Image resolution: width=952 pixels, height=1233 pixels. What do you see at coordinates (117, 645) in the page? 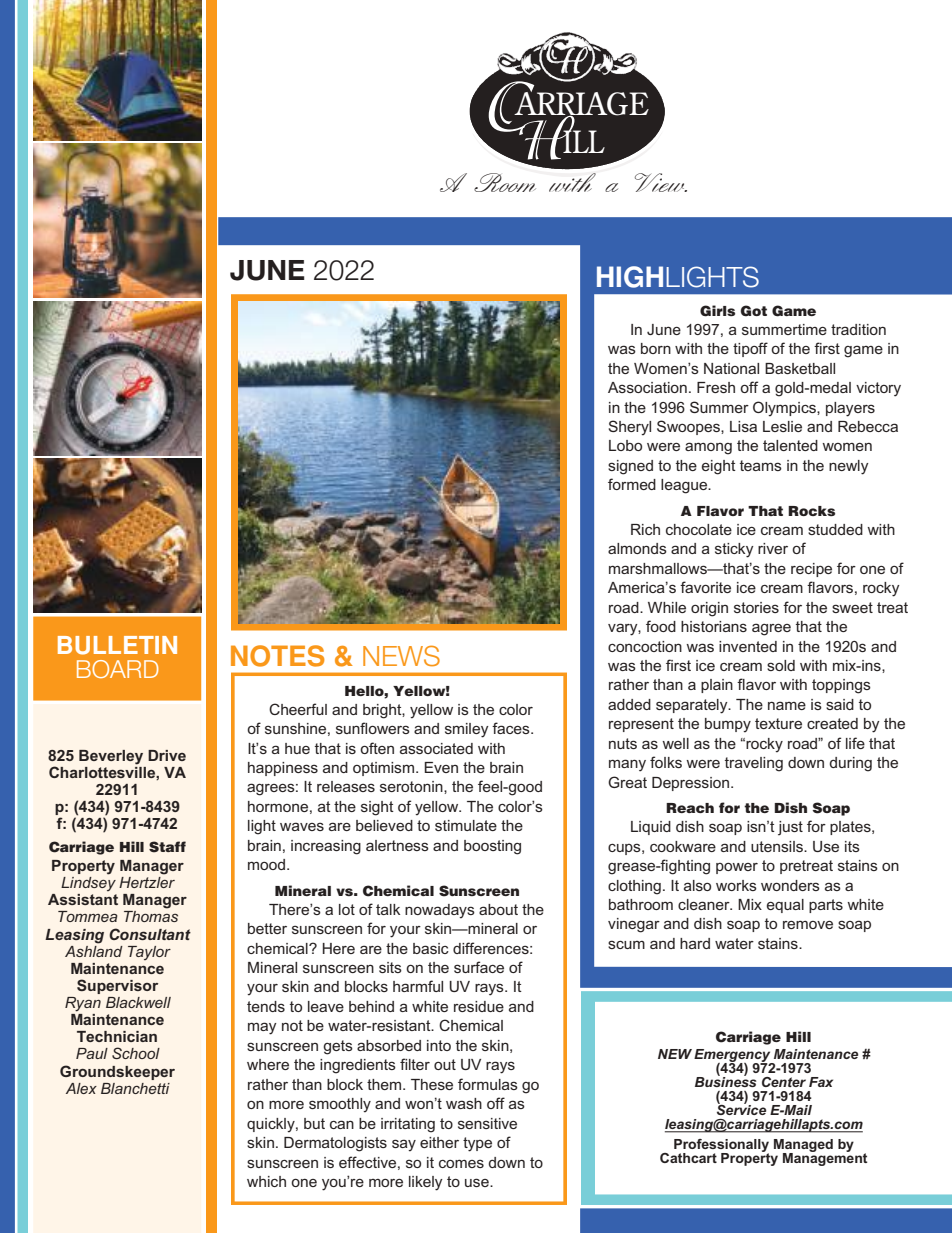
I see `BULLETIN` at bounding box center [117, 645].
